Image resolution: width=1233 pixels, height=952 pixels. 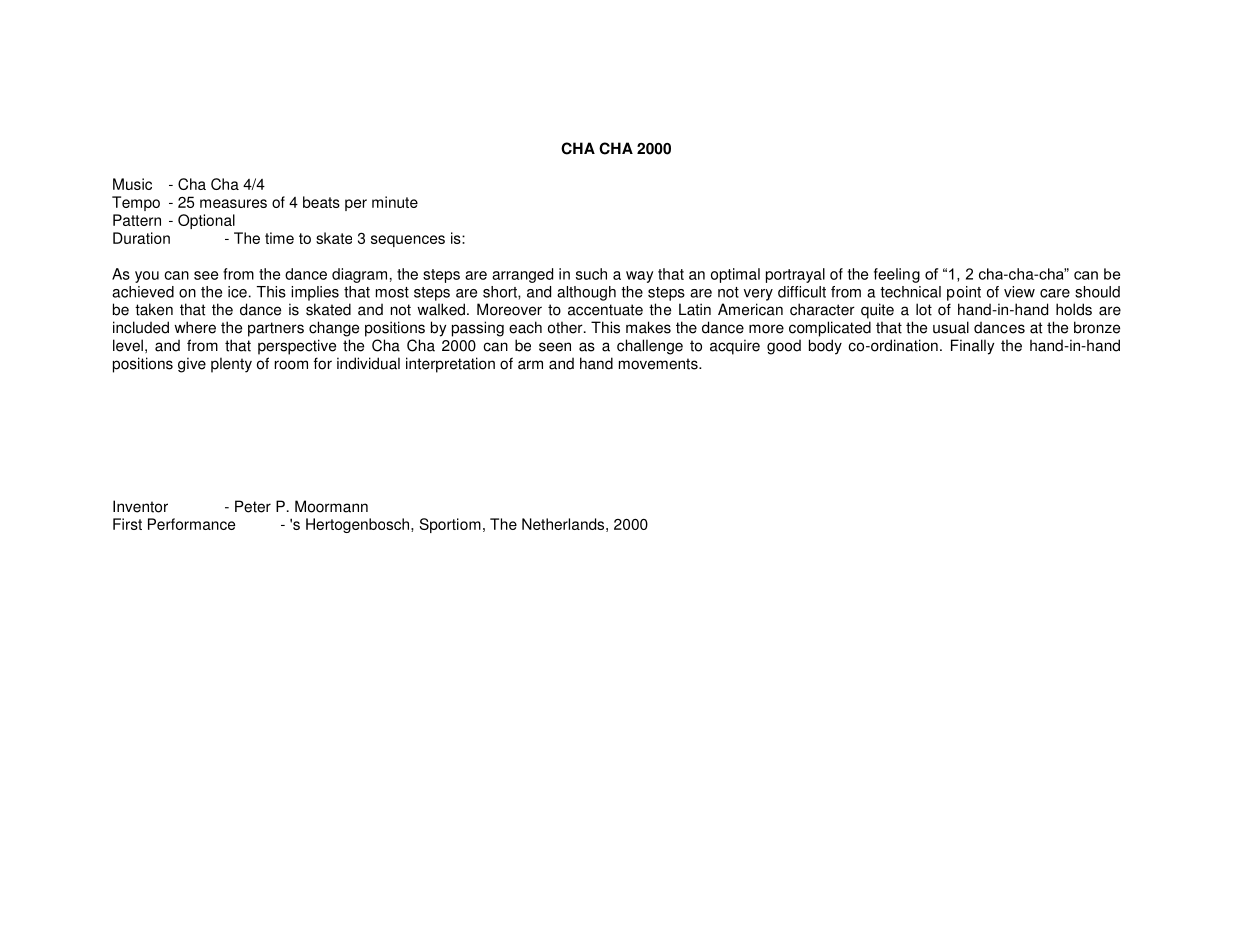 What do you see at coordinates (191, 524) in the screenshot?
I see `Performance` at bounding box center [191, 524].
